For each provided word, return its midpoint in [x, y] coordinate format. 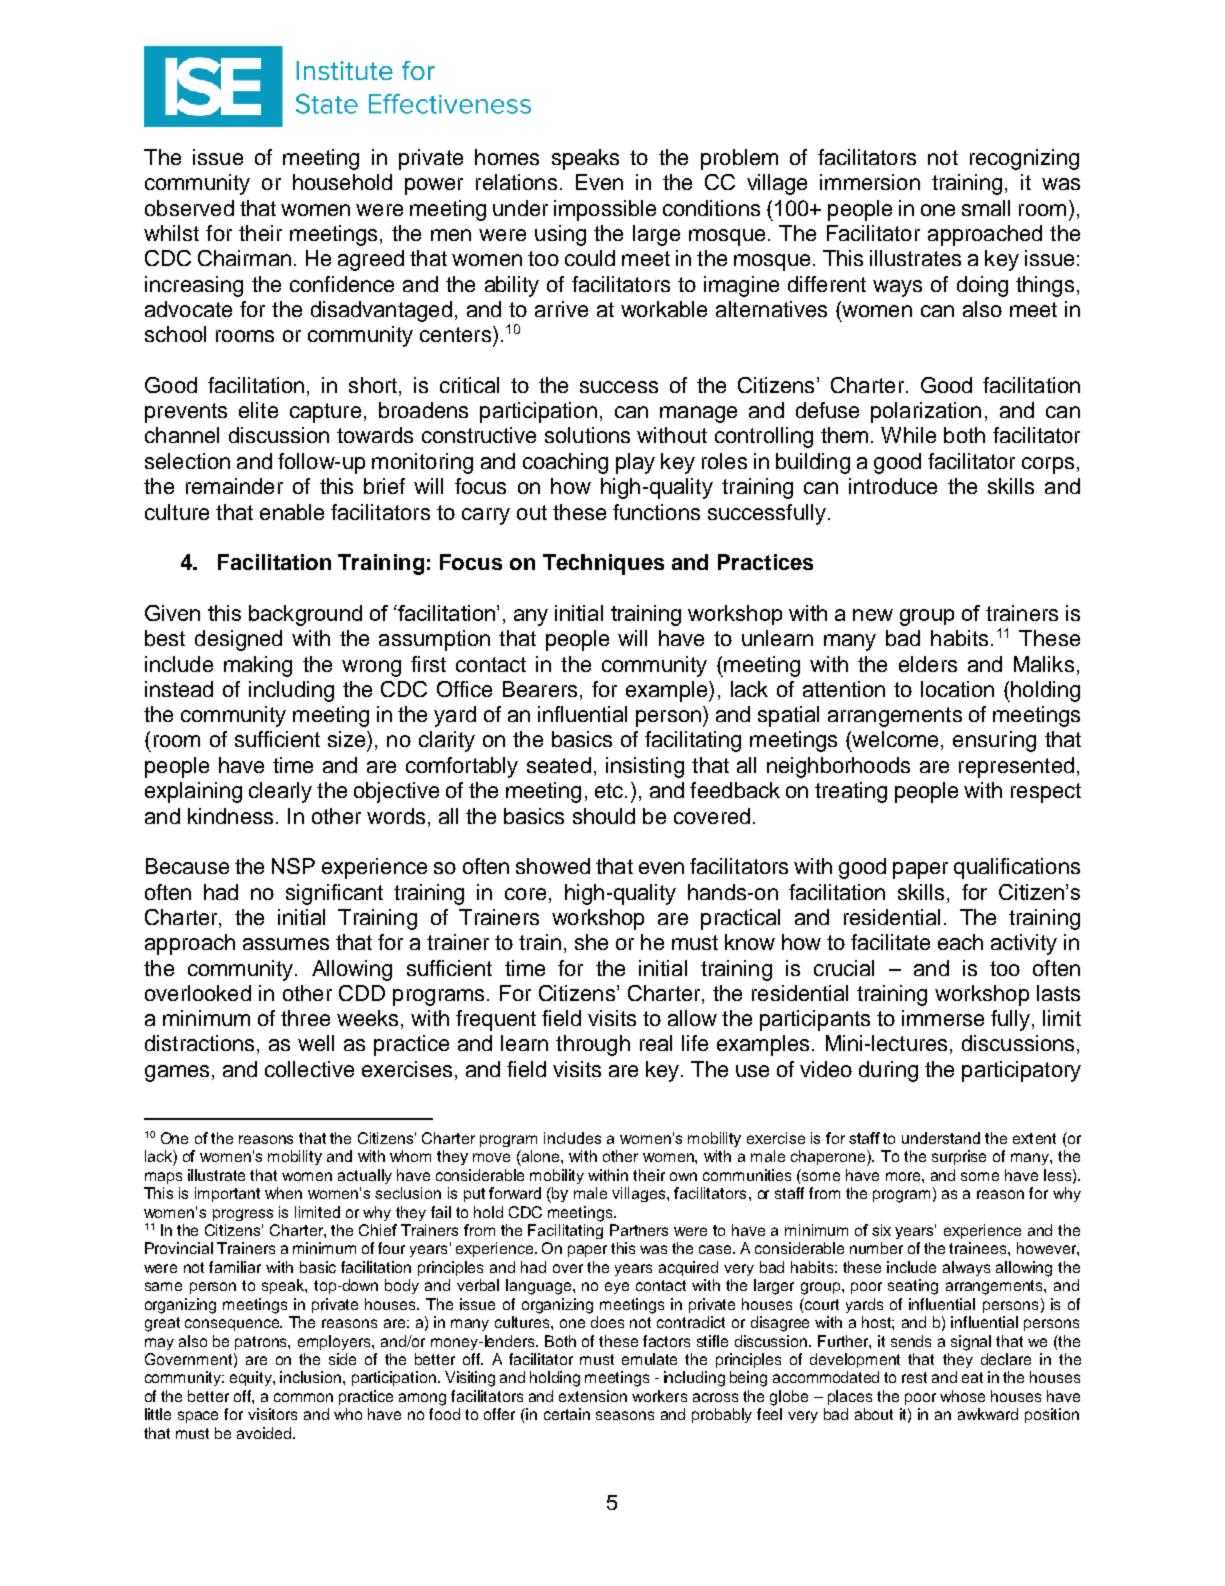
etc [610, 790]
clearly [280, 792]
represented [1016, 767]
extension [593, 1396]
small [986, 208]
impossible [605, 210]
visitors [272, 1414]
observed [189, 208]
